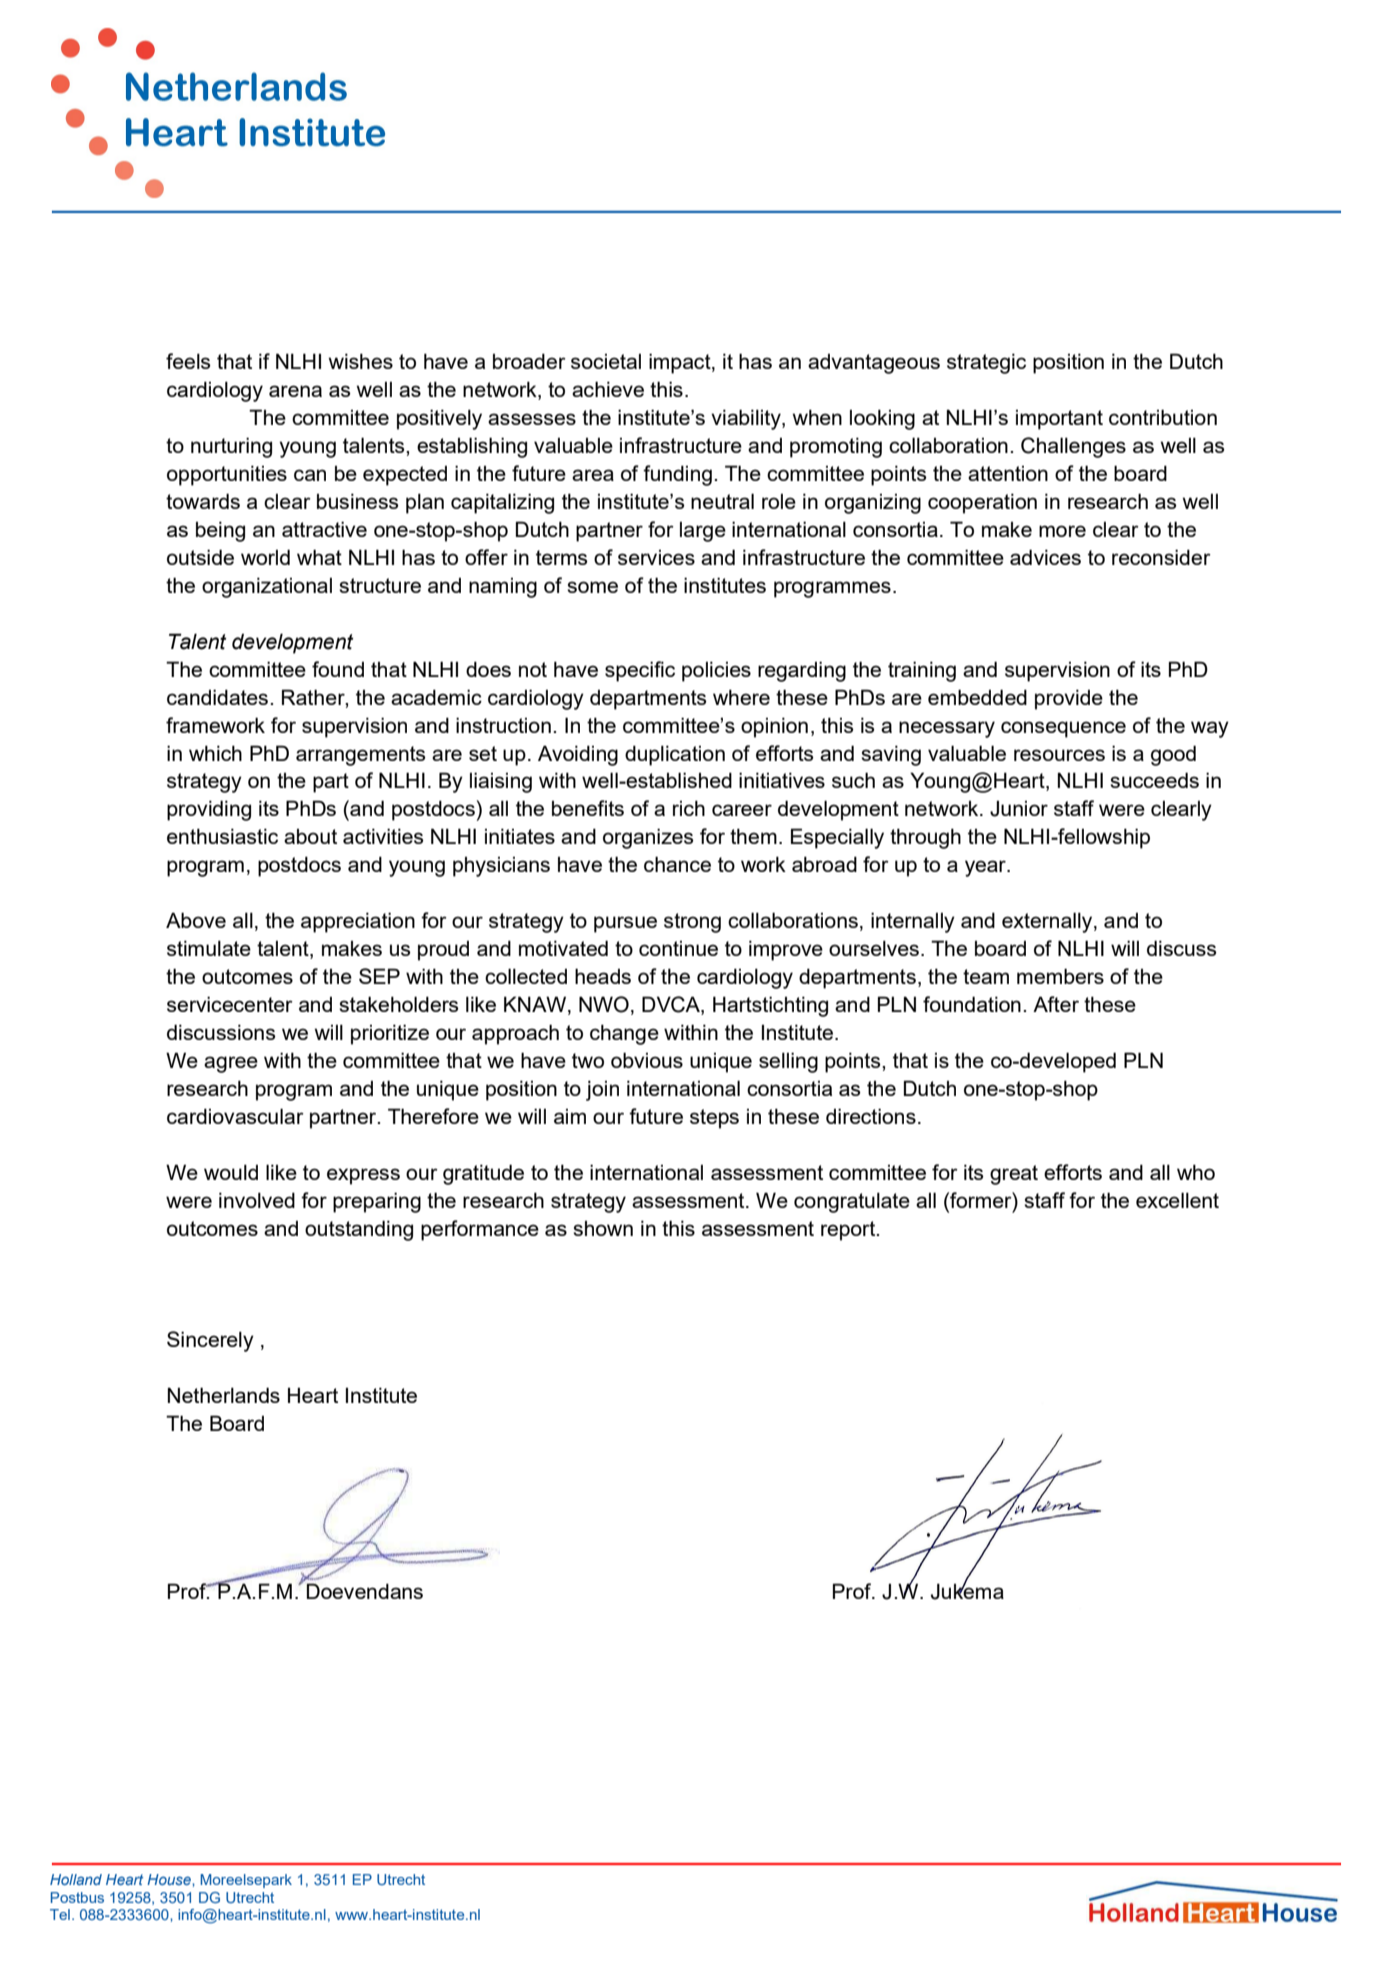 The width and height of the screenshot is (1398, 1977). I want to click on Above, so click(196, 920).
